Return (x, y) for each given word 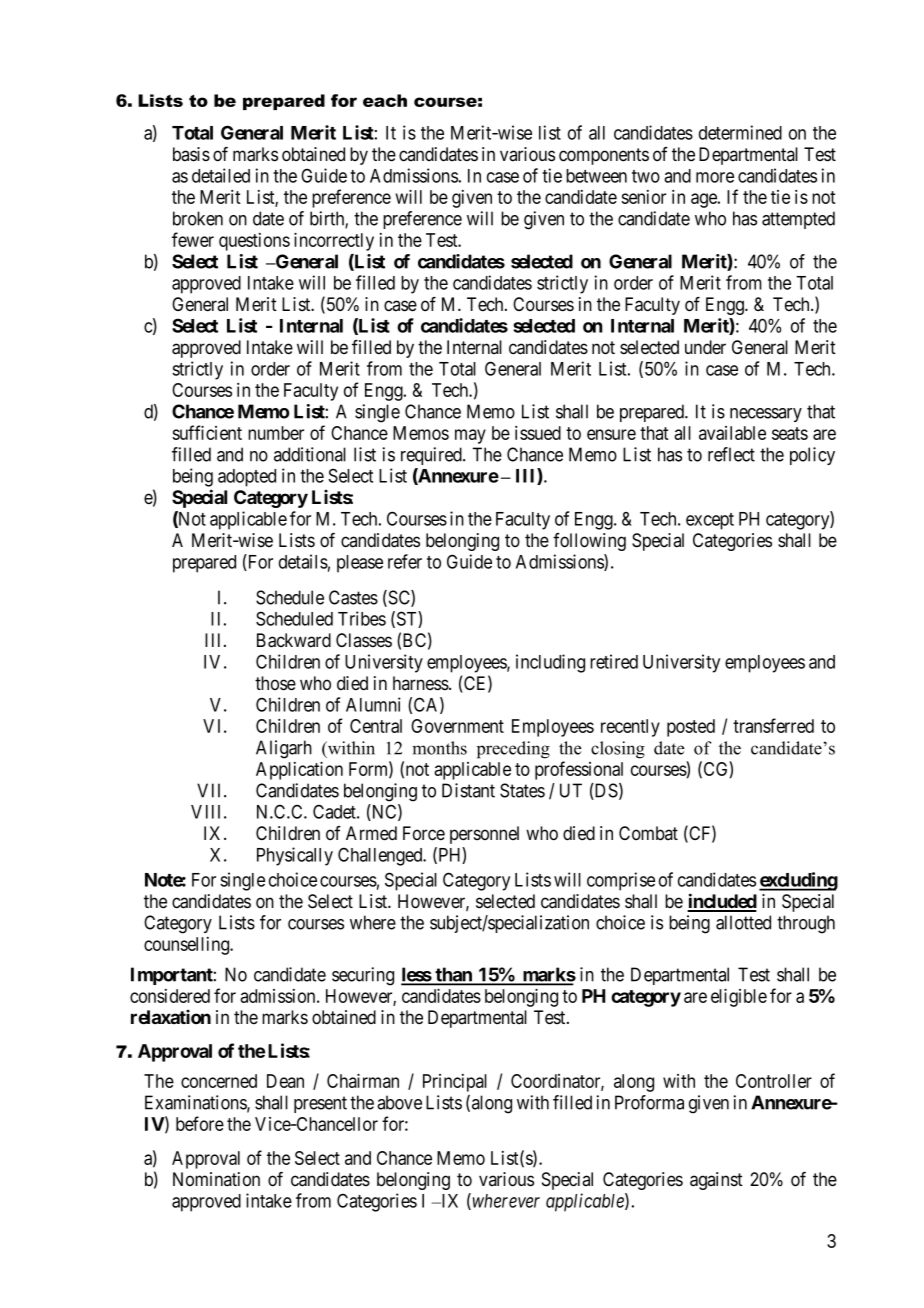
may (470, 436)
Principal (455, 1083)
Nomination (216, 1179)
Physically (295, 856)
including (550, 663)
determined (740, 132)
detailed (221, 175)
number (276, 433)
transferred (773, 725)
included (722, 902)
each (385, 100)
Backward (294, 640)
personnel (484, 835)
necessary (766, 415)
